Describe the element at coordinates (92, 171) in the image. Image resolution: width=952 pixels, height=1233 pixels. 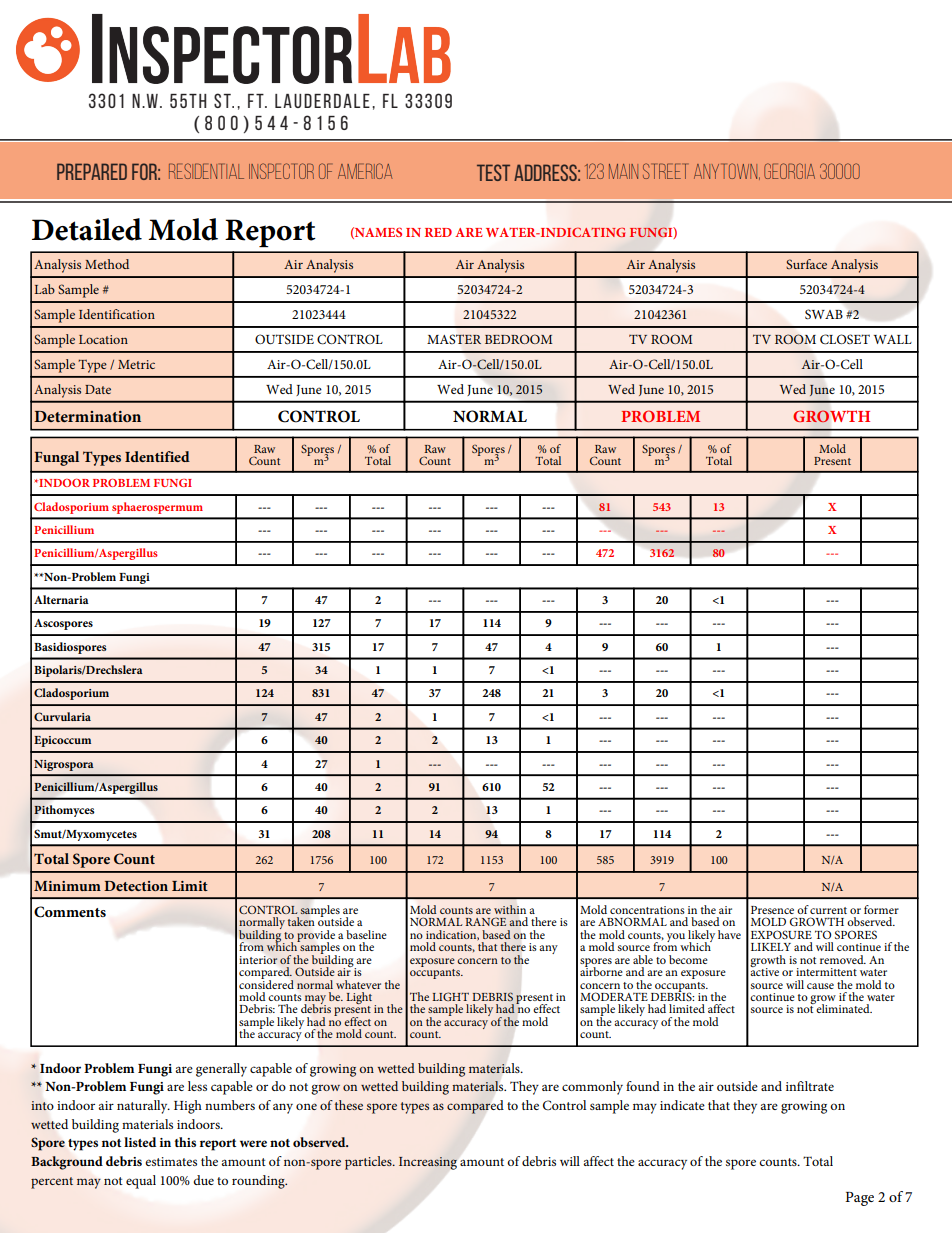
I see `prepared` at that location.
